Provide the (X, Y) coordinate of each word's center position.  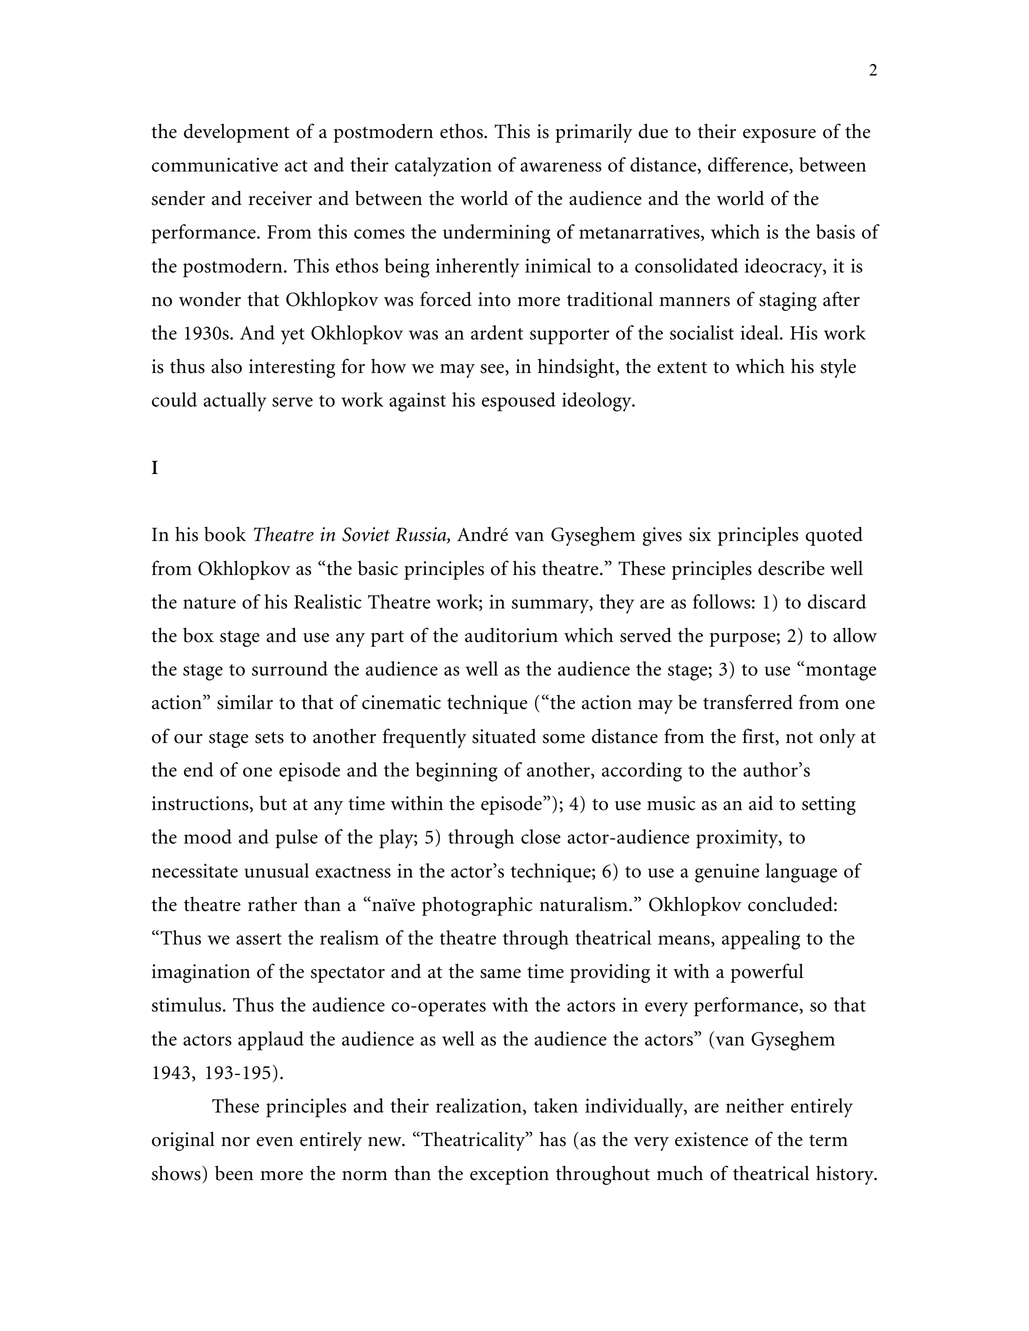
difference (749, 165)
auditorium (511, 635)
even (274, 1142)
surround (290, 668)
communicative (215, 164)
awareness (561, 167)
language (801, 873)
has (553, 1139)
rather (272, 904)
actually (234, 402)
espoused (519, 402)
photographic (477, 906)
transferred (748, 702)
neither (755, 1105)
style (838, 368)
